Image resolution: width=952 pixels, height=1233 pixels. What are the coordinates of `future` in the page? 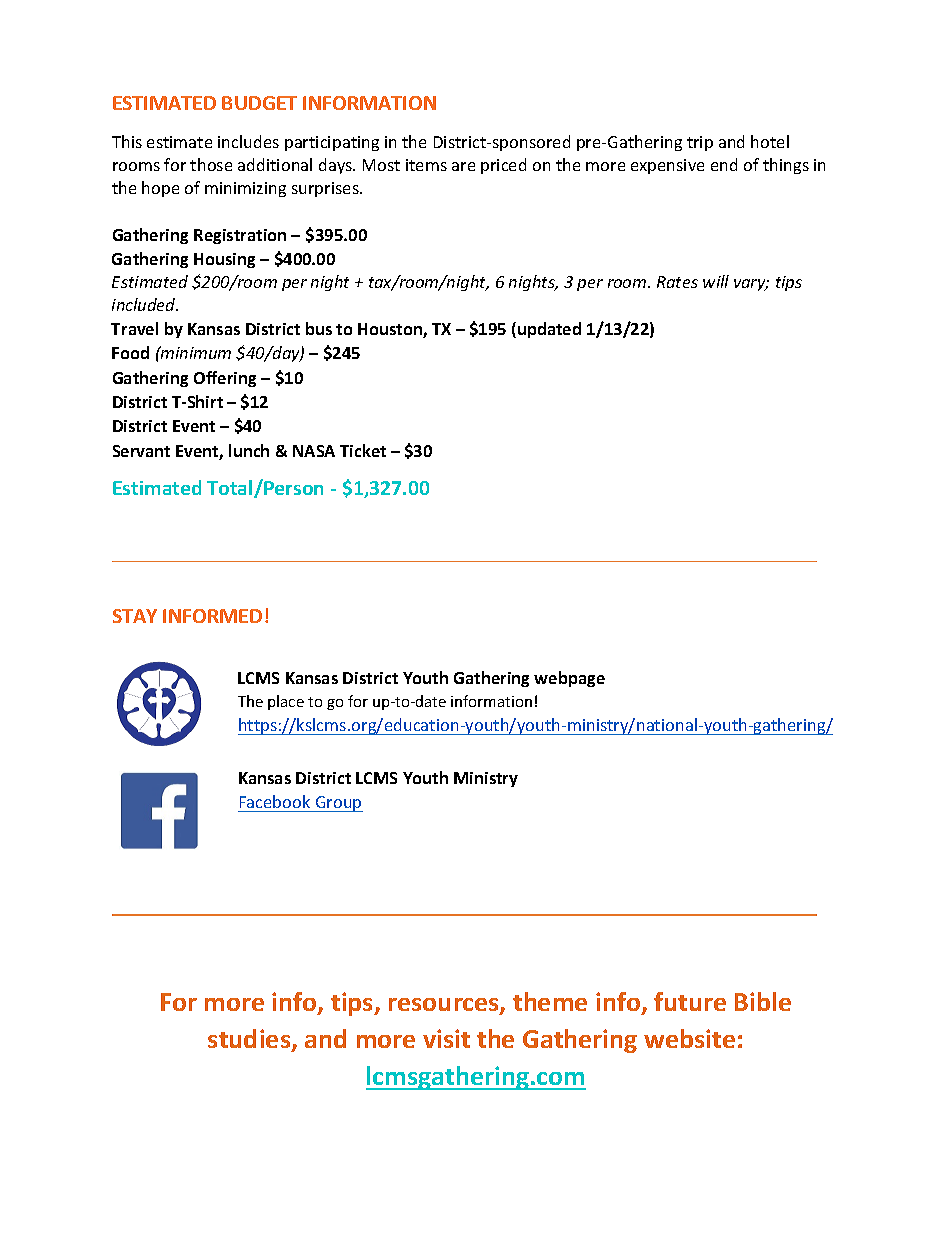 It's located at (690, 1001).
